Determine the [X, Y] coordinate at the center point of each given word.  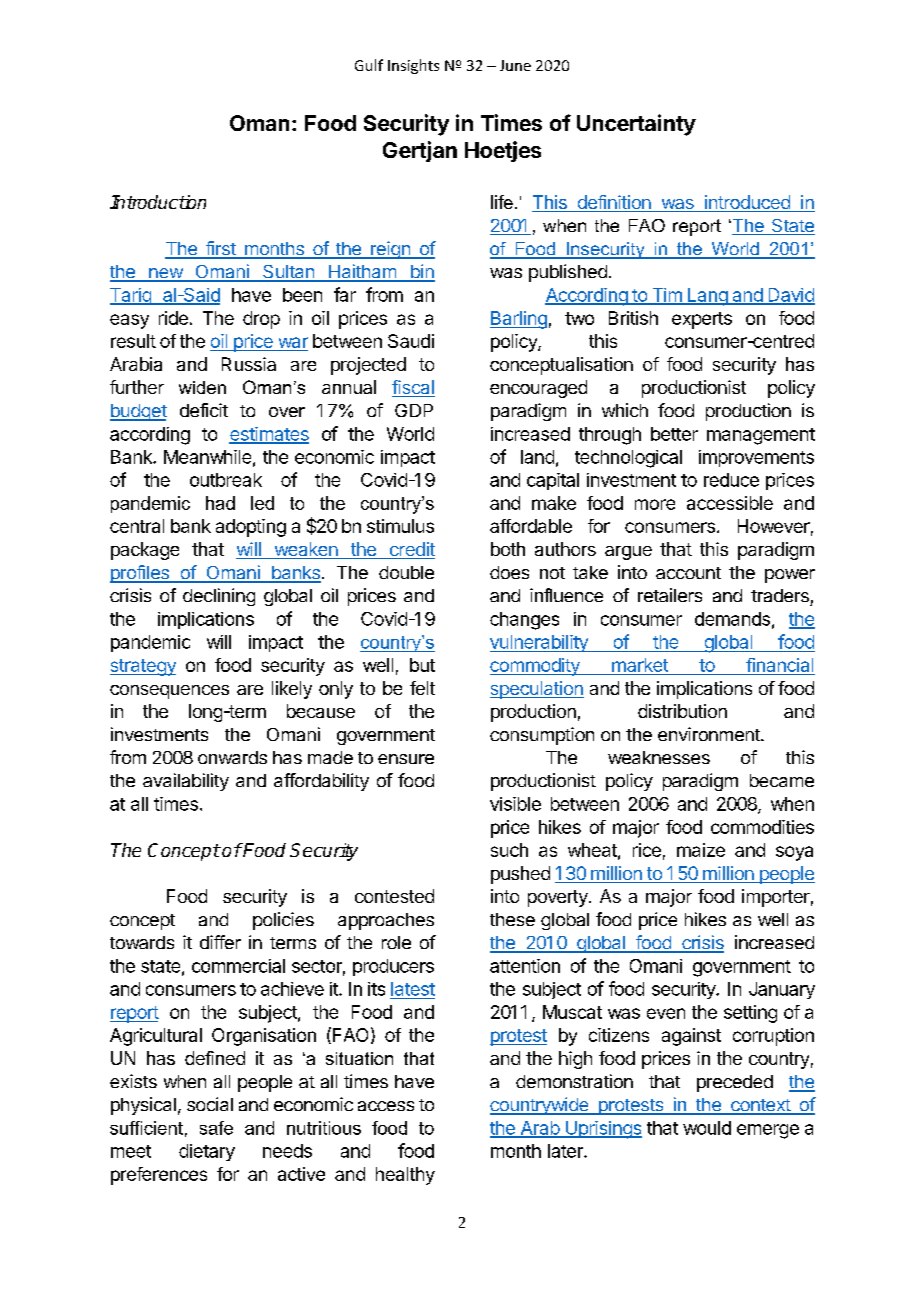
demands [732, 619]
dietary [207, 1152]
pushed [520, 875]
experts [702, 320]
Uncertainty [636, 125]
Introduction [158, 202]
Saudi [411, 341]
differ [220, 942]
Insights [413, 66]
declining [219, 597]
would [707, 1128]
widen [202, 387]
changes [524, 621]
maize [701, 850]
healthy [405, 1176]
